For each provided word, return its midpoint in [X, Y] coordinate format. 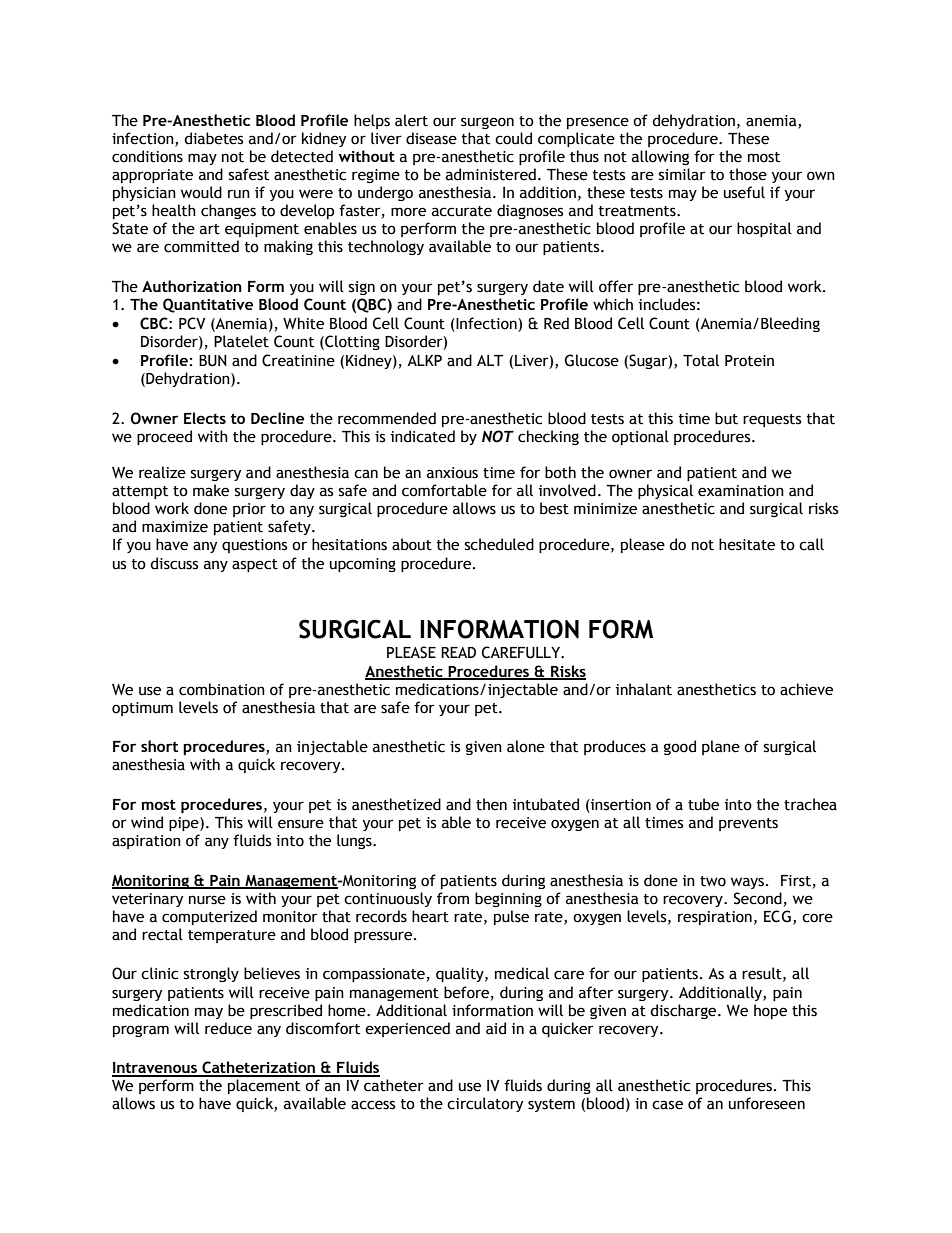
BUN [213, 361]
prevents [748, 824]
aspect [255, 565]
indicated [423, 436]
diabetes [213, 138]
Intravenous [155, 1069]
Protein [749, 361]
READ [458, 652]
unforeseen [767, 1103]
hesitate [747, 544]
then [491, 804]
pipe [185, 824]
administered [491, 174]
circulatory [485, 1104]
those [748, 174]
